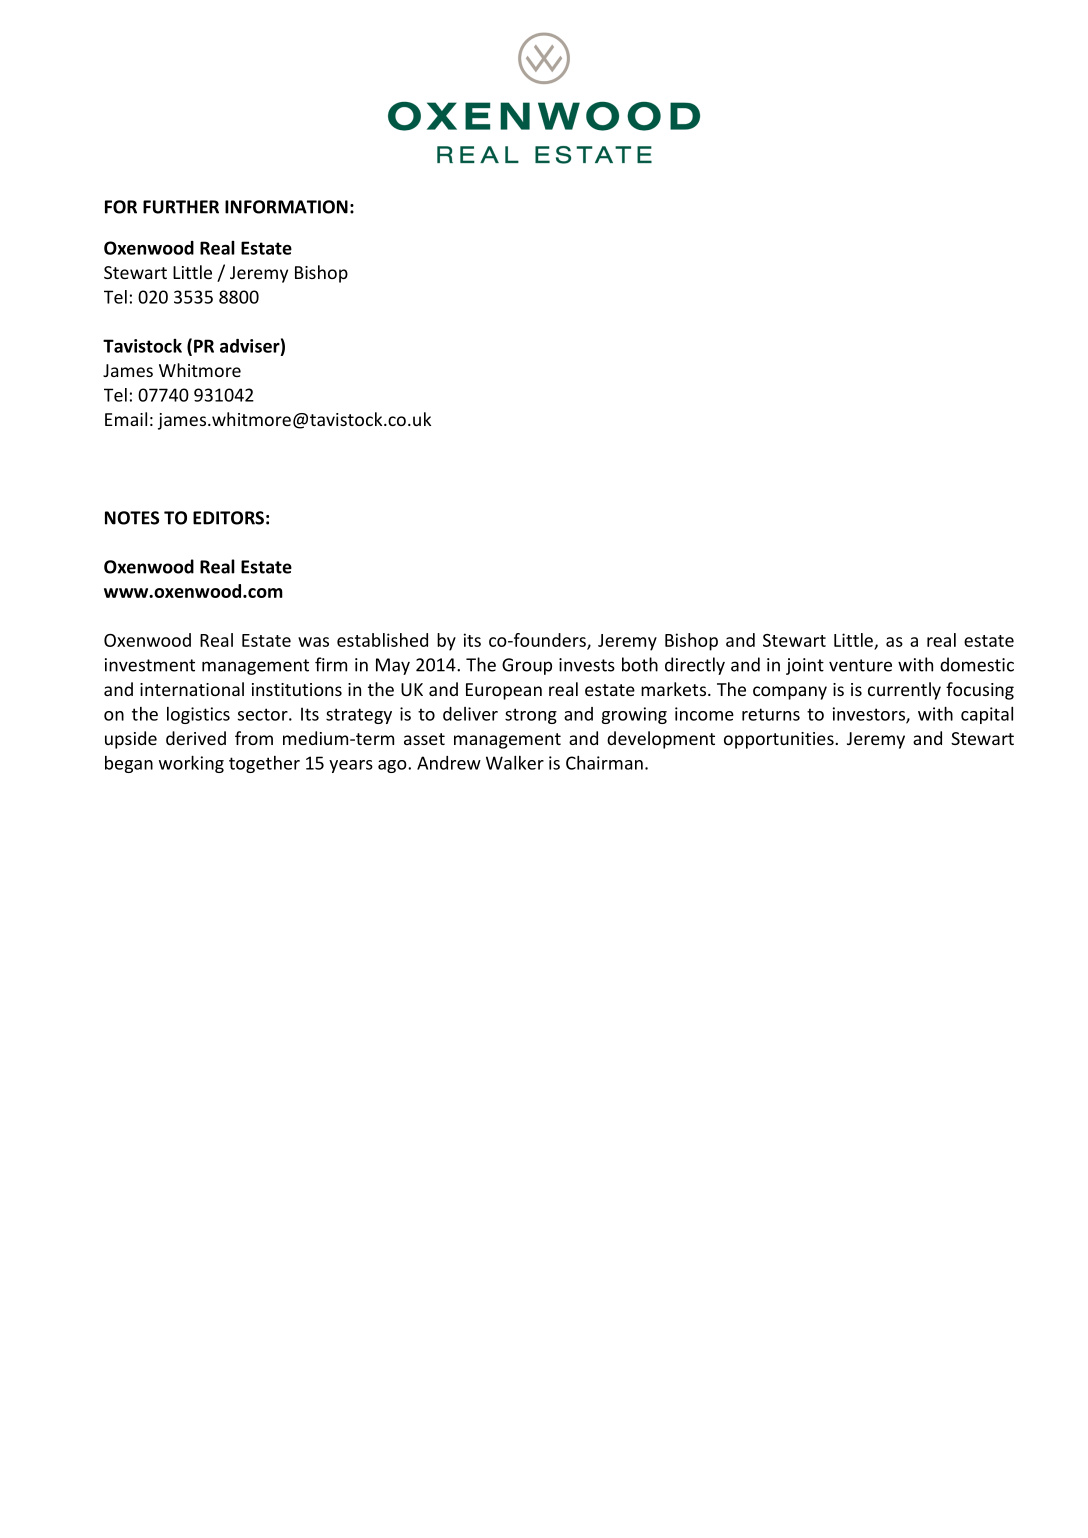 The width and height of the screenshot is (1088, 1538). Describe the element at coordinates (126, 419) in the screenshot. I see `Email` at that location.
